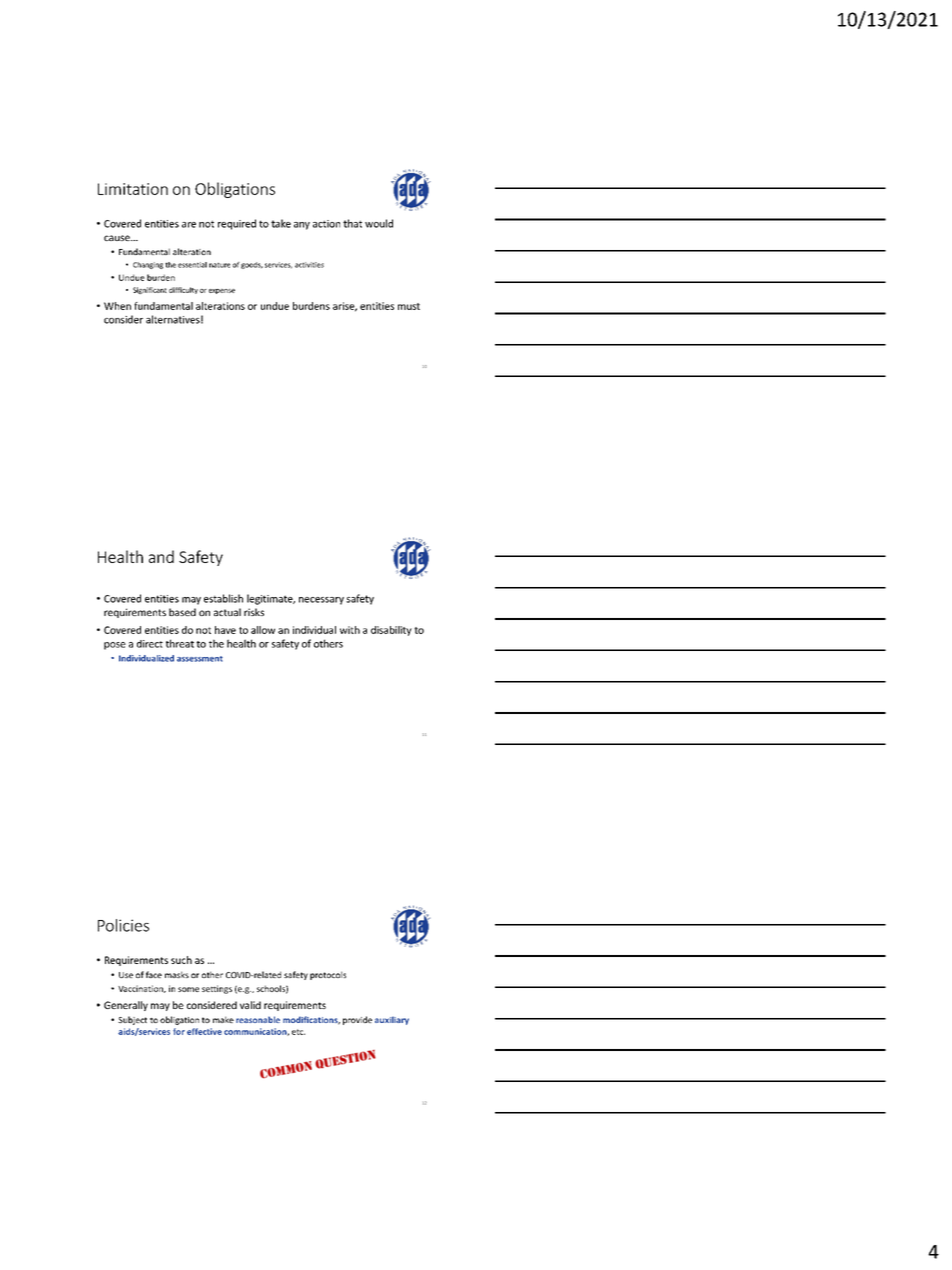 The image size is (952, 1270). Describe the element at coordinates (258, 1019) in the image. I see `reasonable` at that location.
